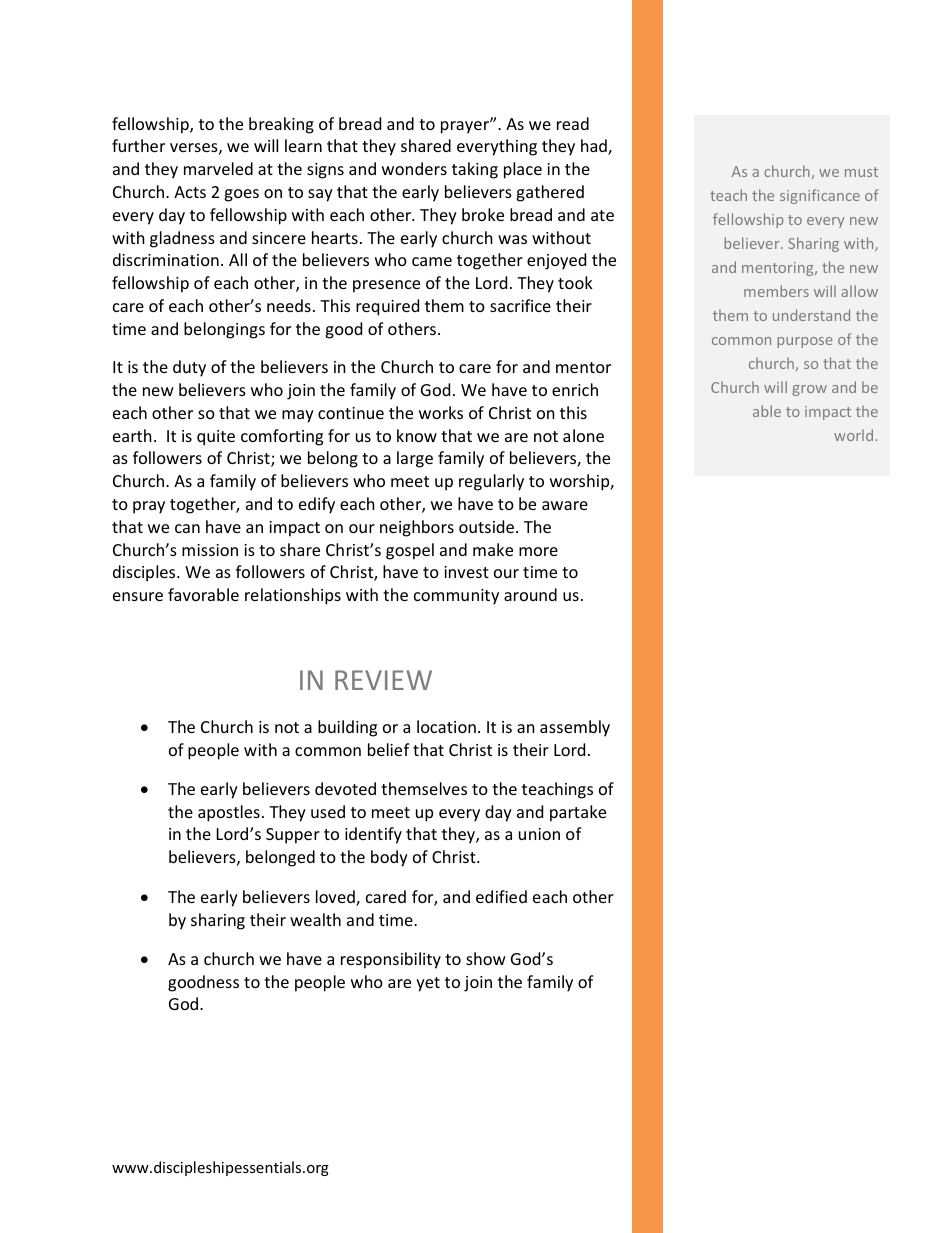  Describe the element at coordinates (446, 726) in the screenshot. I see `location` at that location.
